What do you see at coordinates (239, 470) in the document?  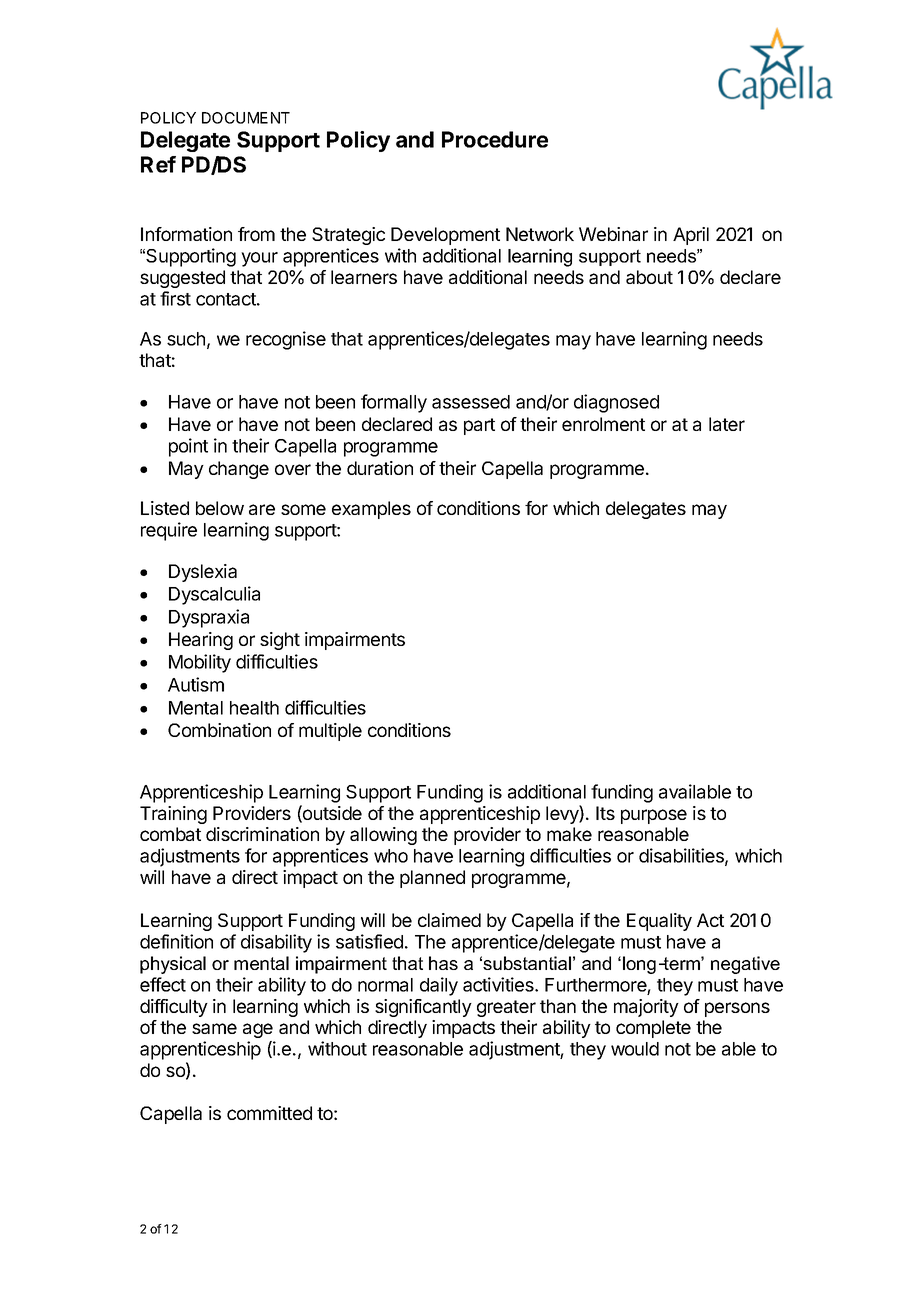 I see `change` at bounding box center [239, 470].
